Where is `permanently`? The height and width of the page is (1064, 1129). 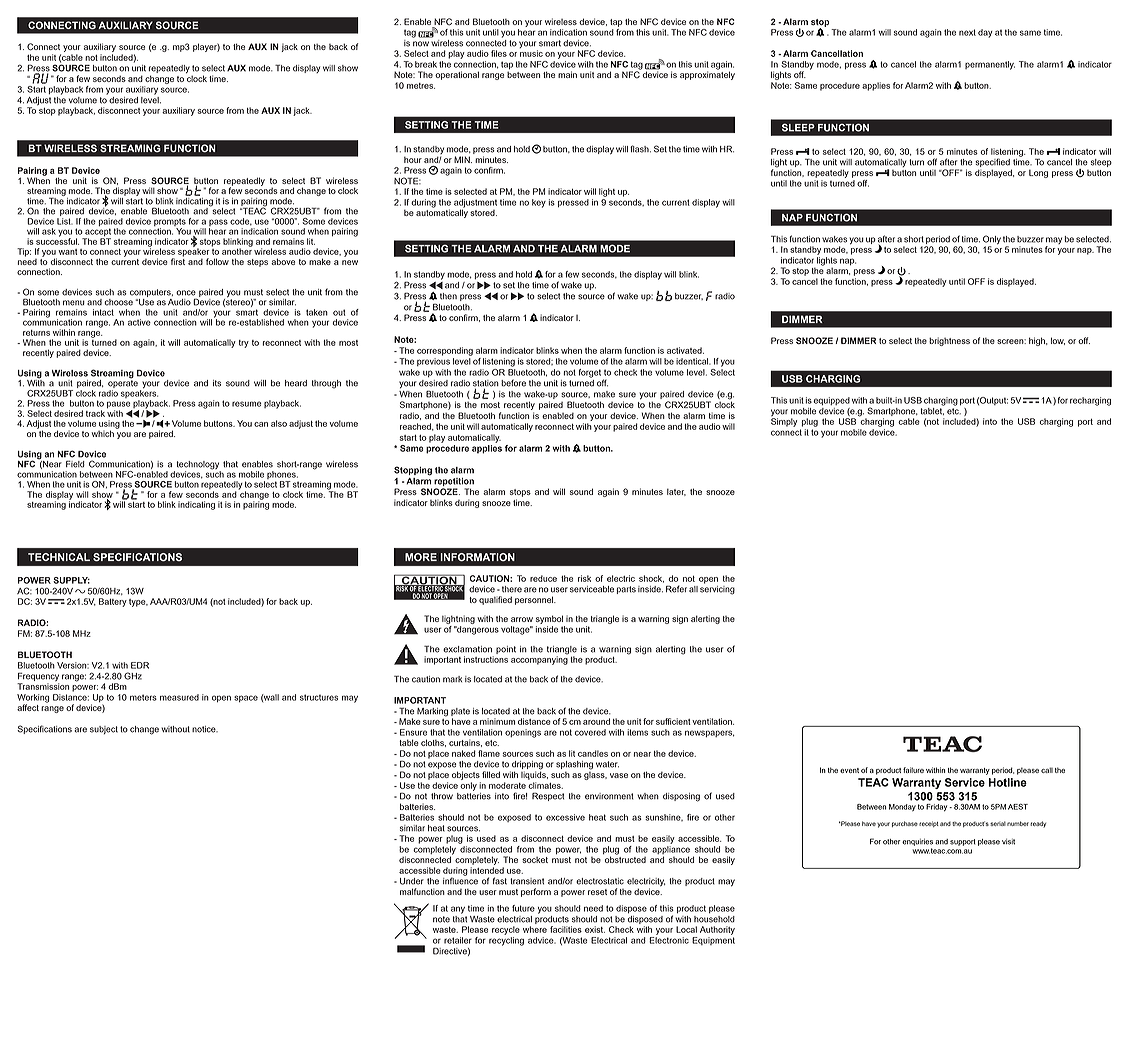 permanently is located at coordinates (990, 65).
